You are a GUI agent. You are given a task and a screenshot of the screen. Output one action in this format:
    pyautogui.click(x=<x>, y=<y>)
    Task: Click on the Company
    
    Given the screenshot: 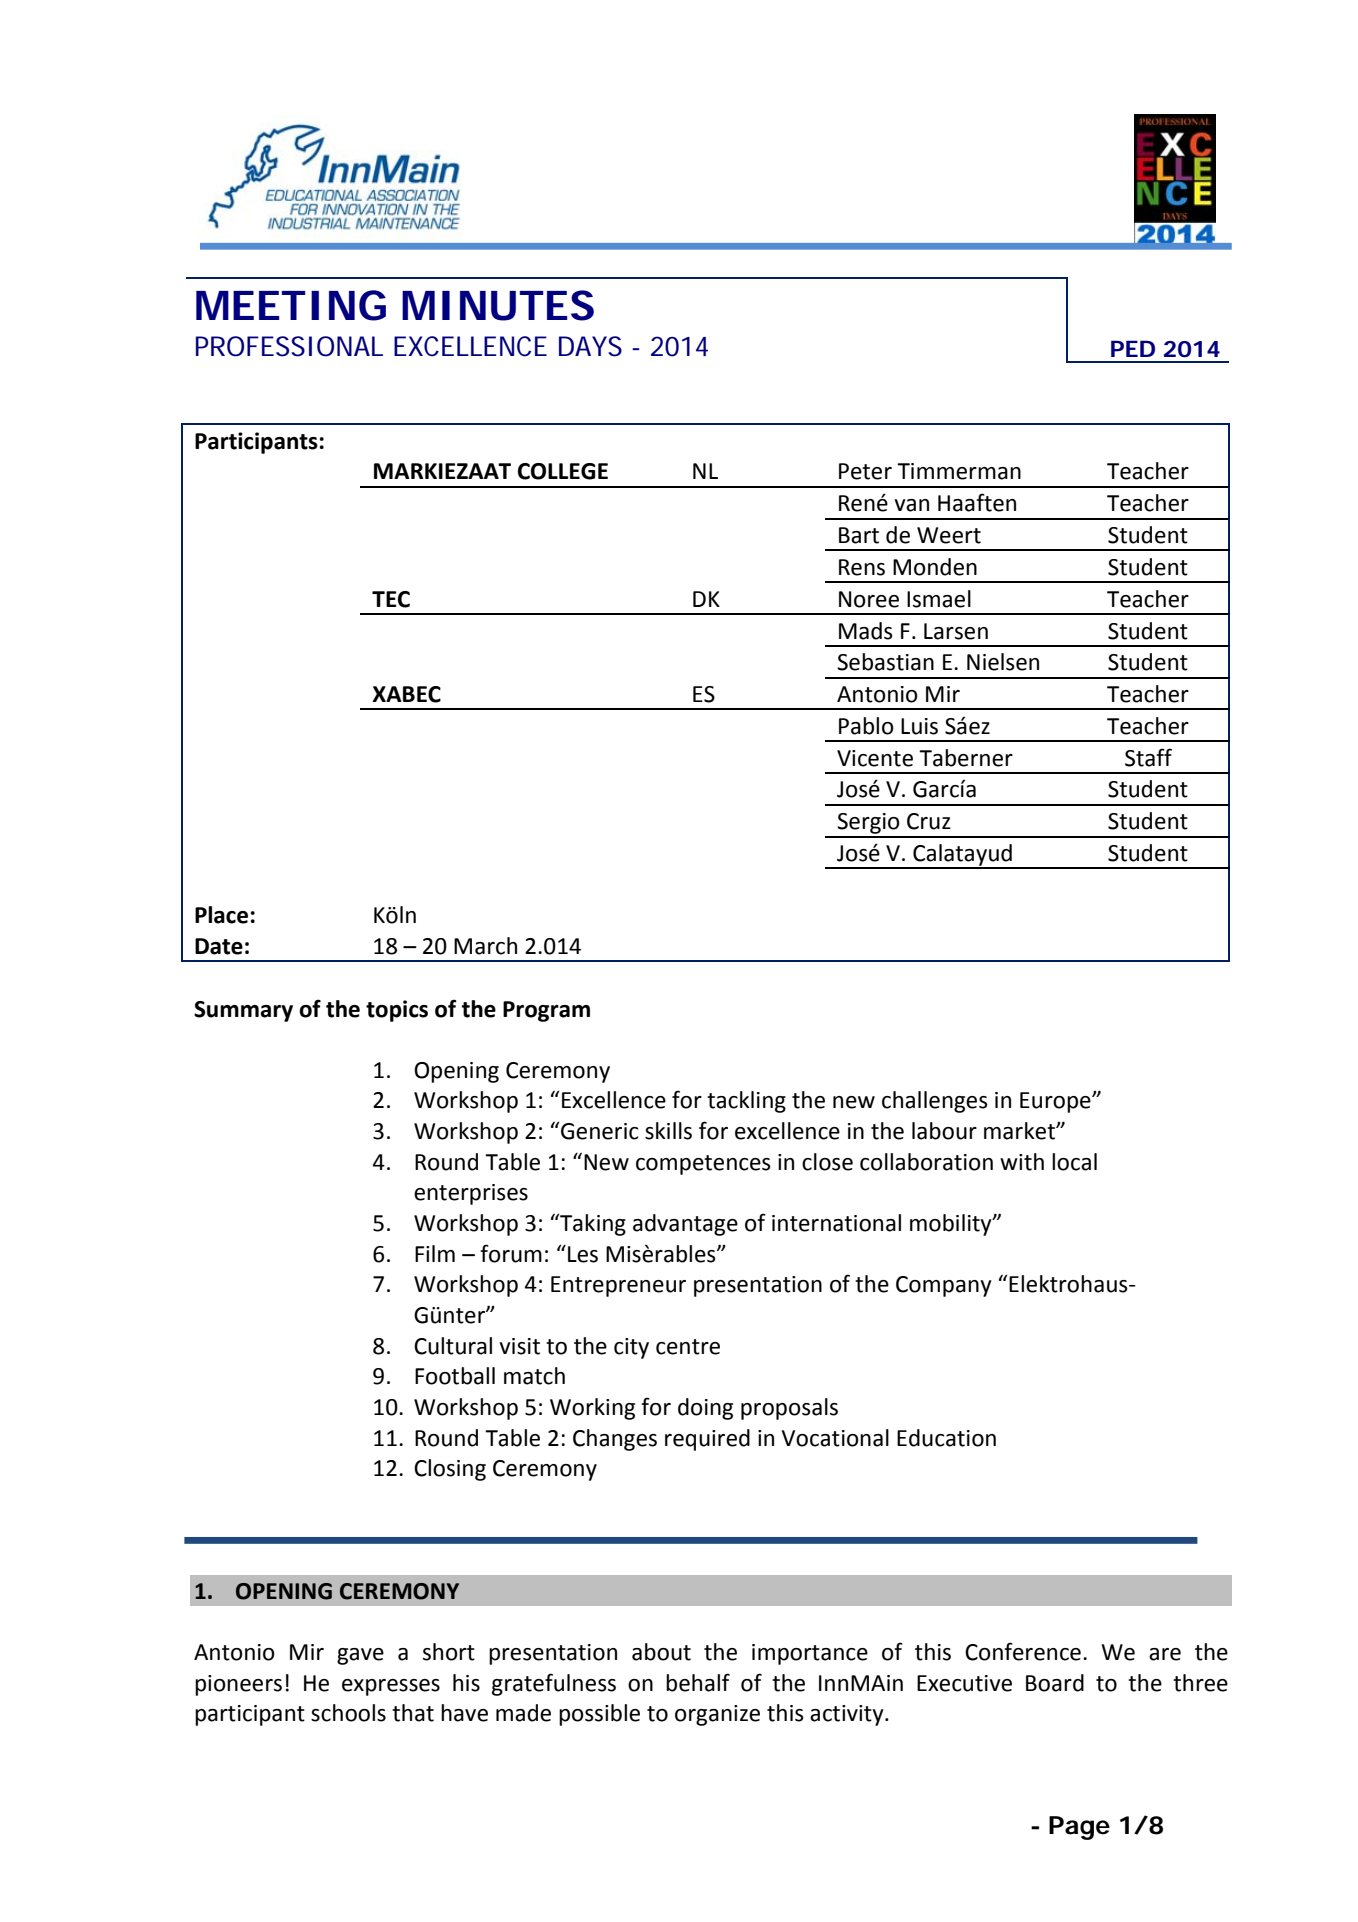 What is the action you would take?
    pyautogui.click(x=944, y=1286)
